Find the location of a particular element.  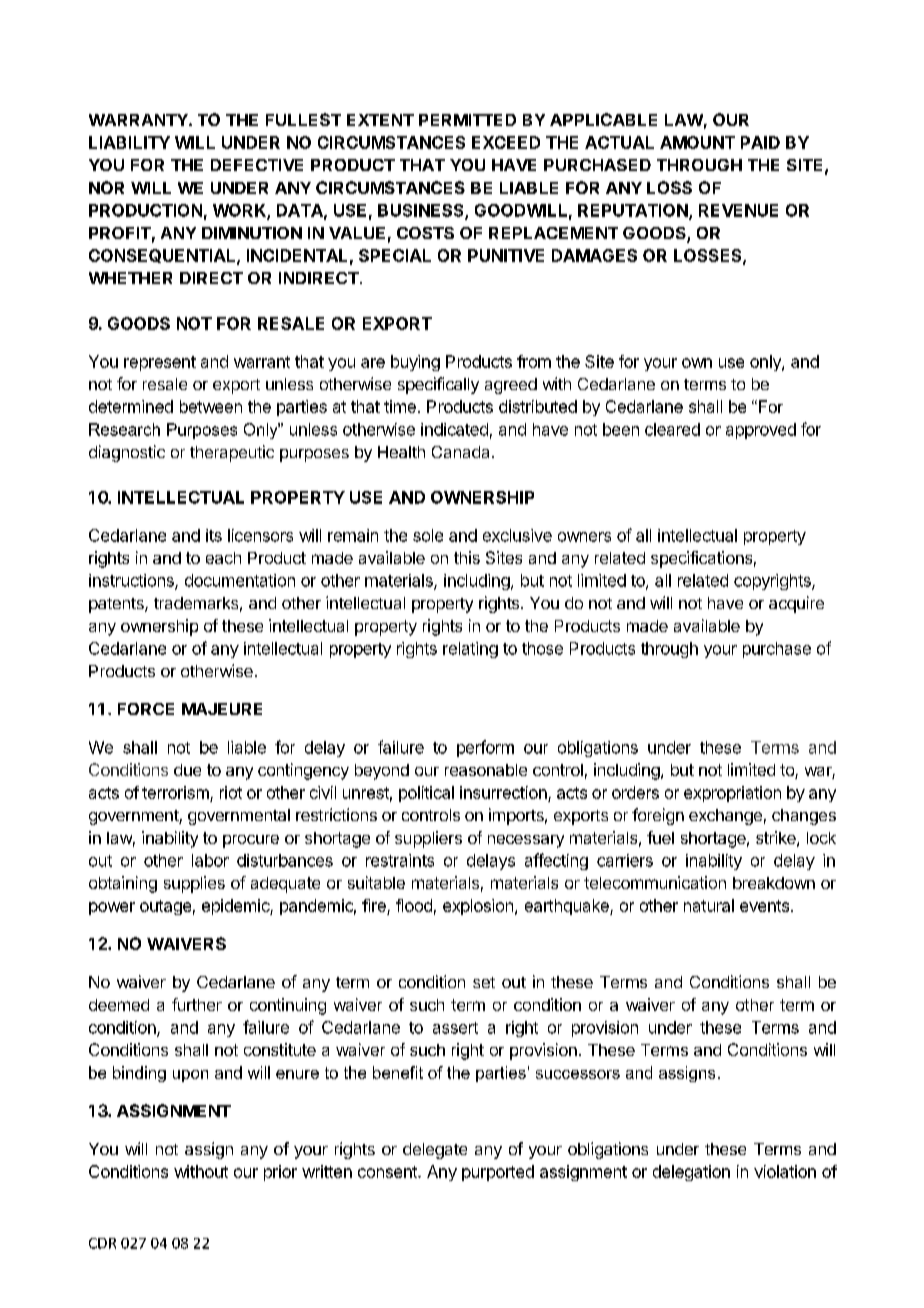

reasonable is located at coordinates (486, 770).
